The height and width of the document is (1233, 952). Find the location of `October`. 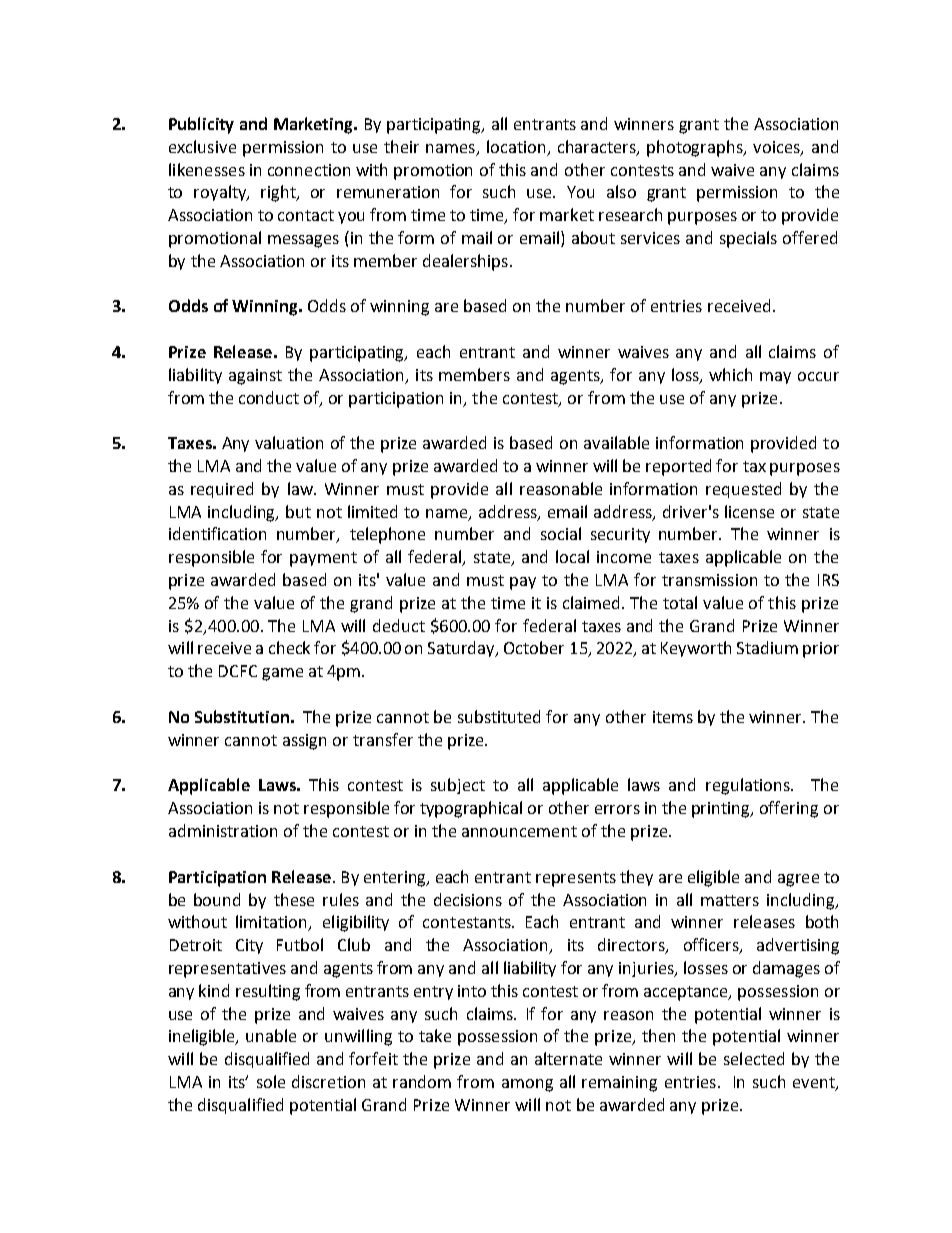

October is located at coordinates (534, 647).
